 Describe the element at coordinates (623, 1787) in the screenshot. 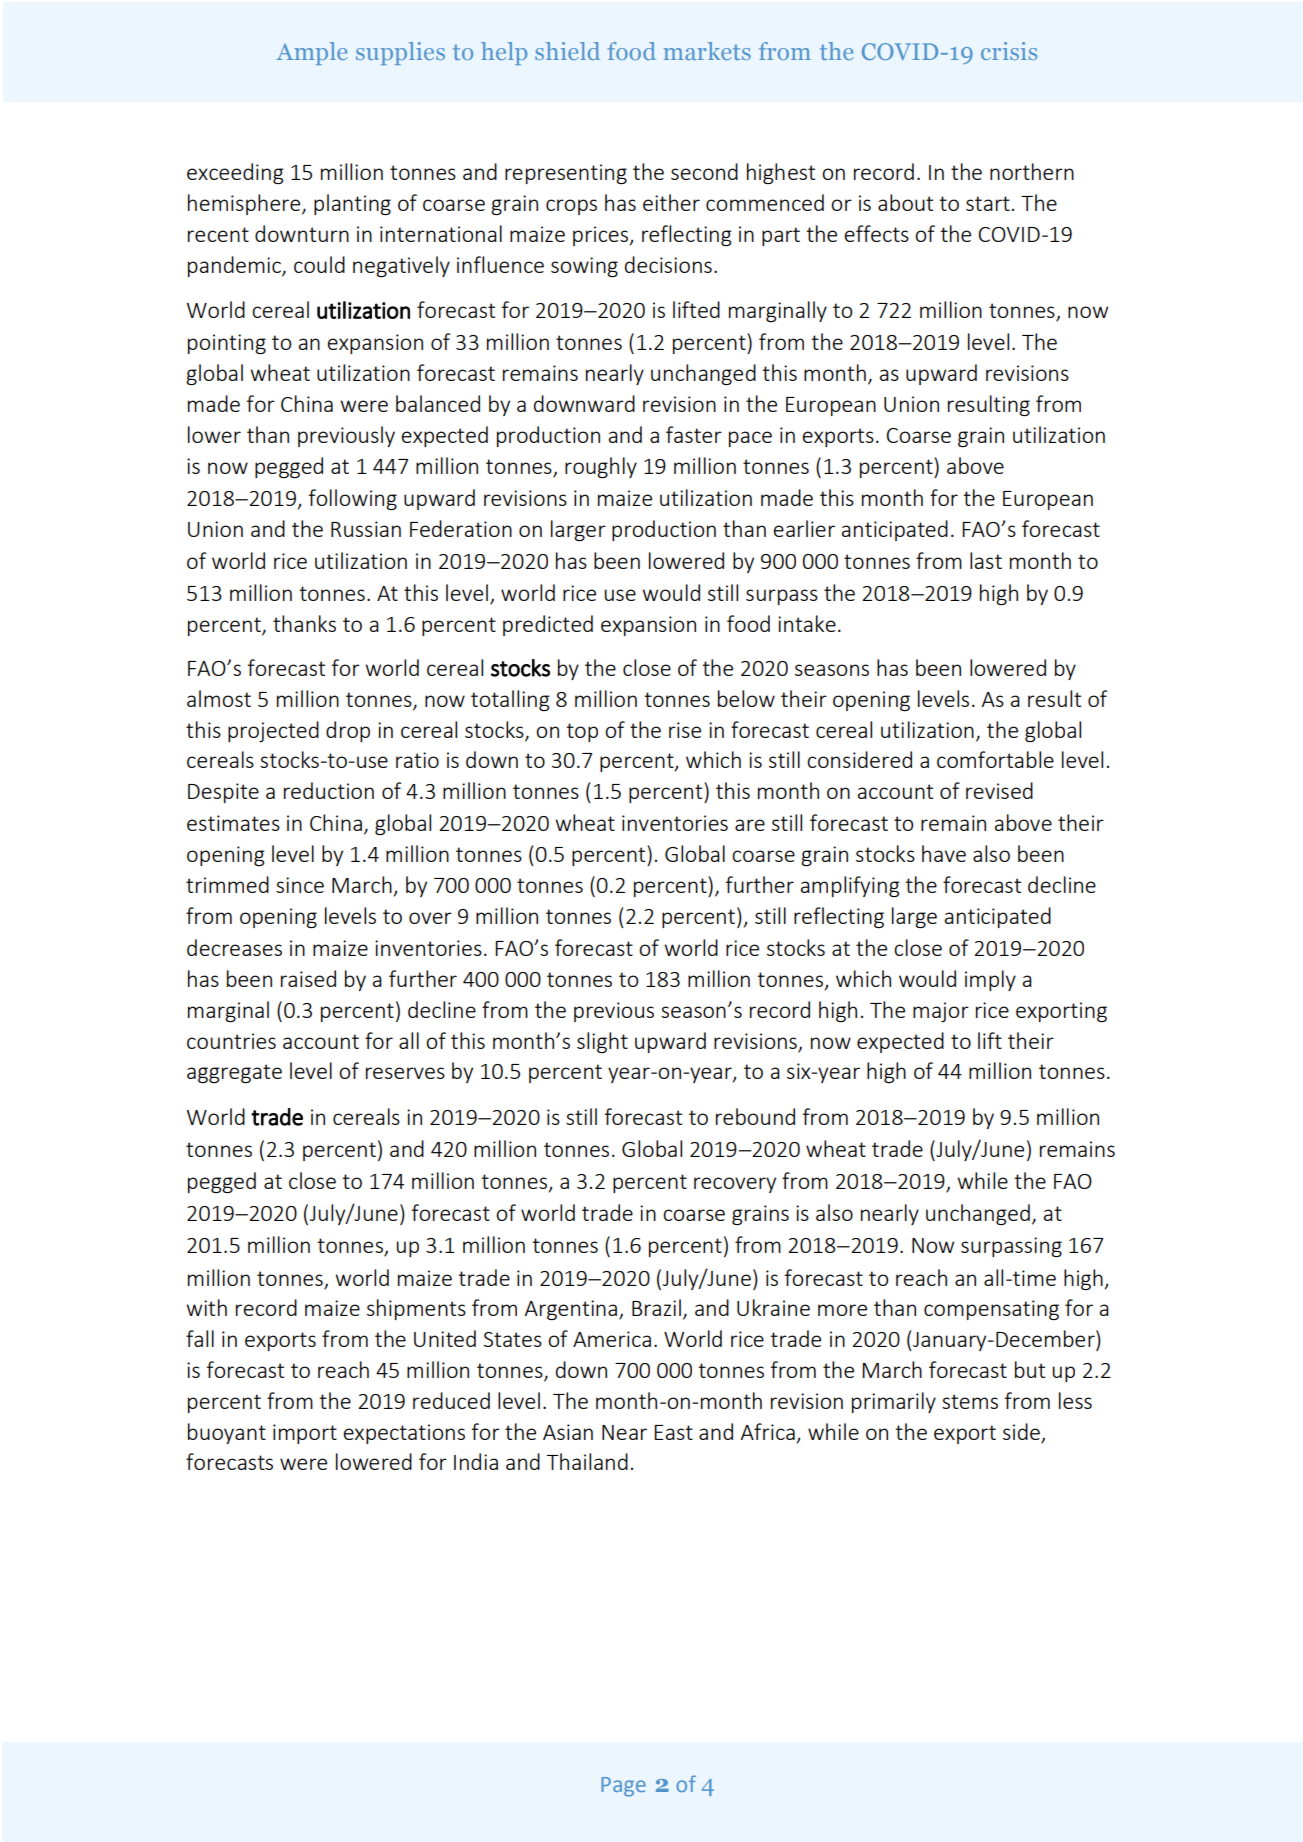

I see `Page` at that location.
